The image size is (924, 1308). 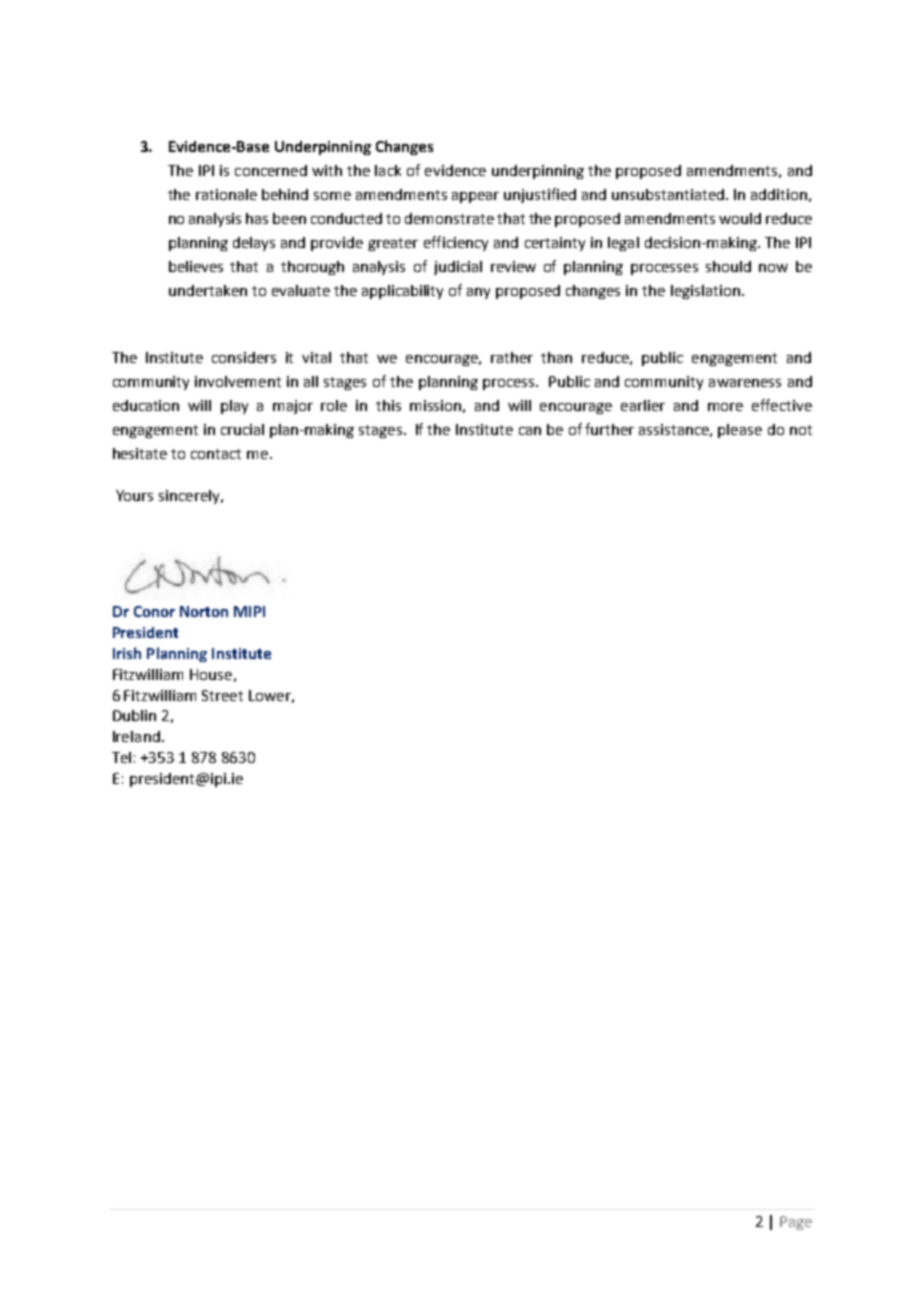 I want to click on appear, so click(x=475, y=197).
